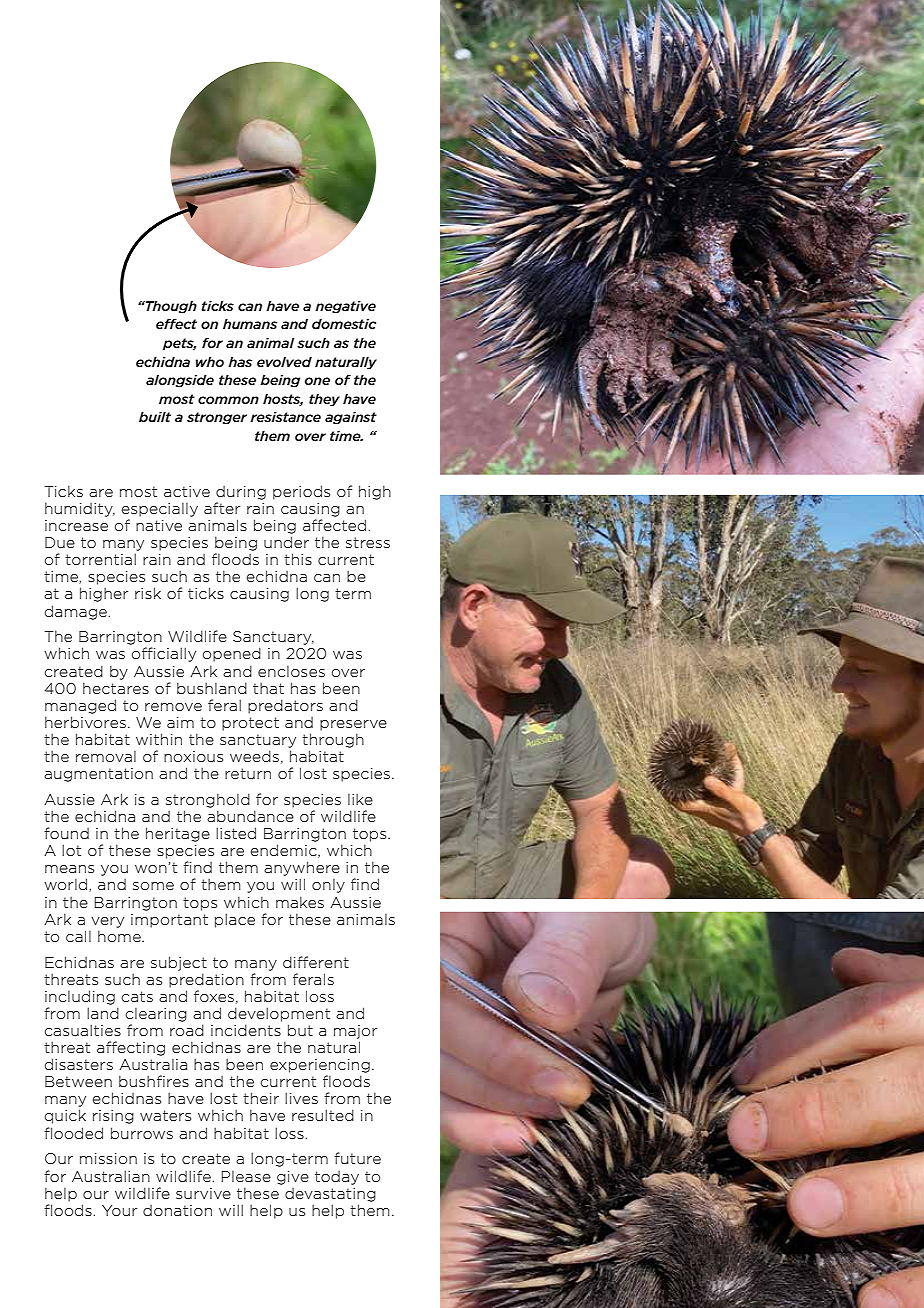 This page has height=1308, width=924. I want to click on only, so click(328, 886).
